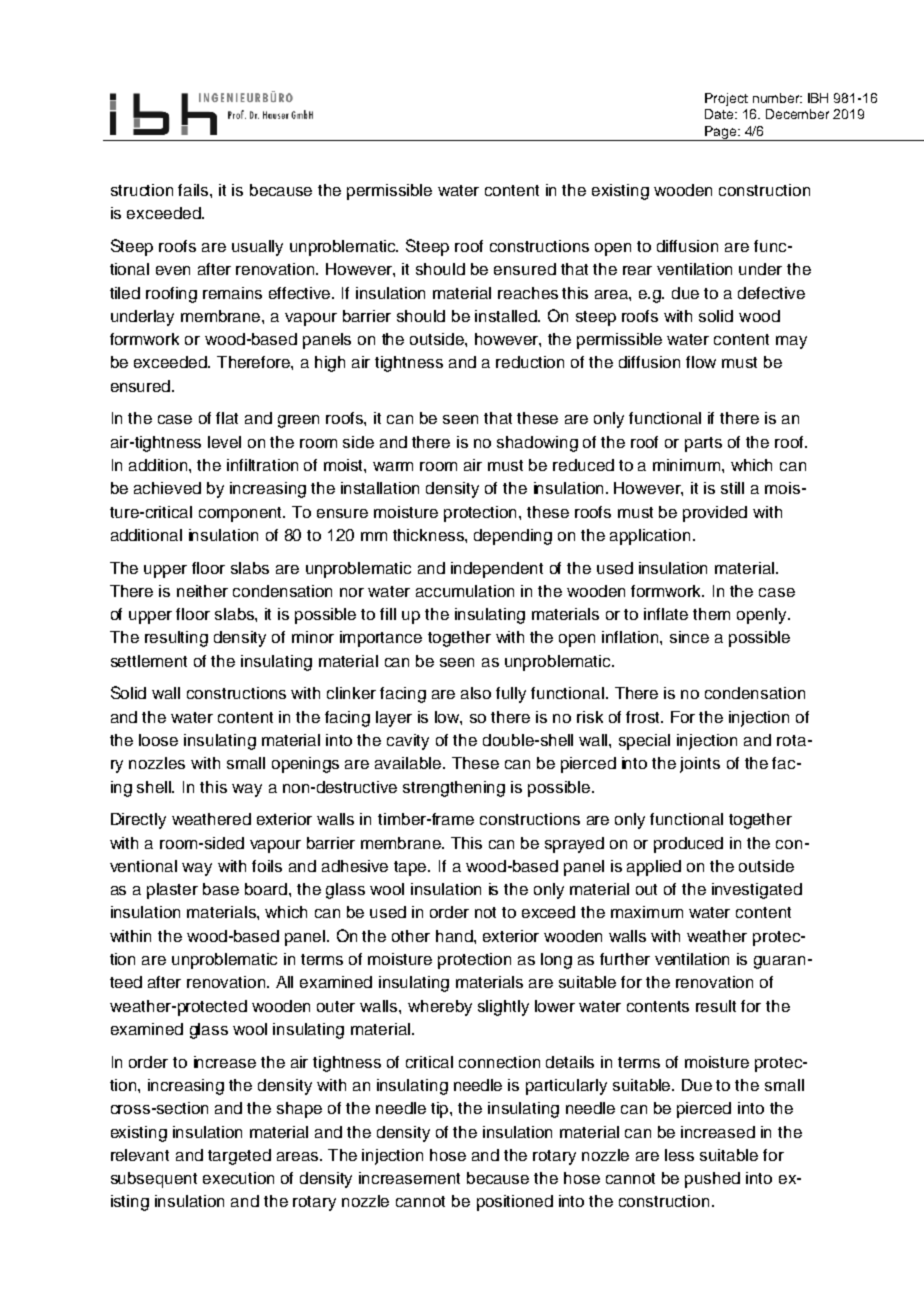 This document has height=1308, width=924. What do you see at coordinates (720, 114) in the document?
I see `Date` at bounding box center [720, 114].
